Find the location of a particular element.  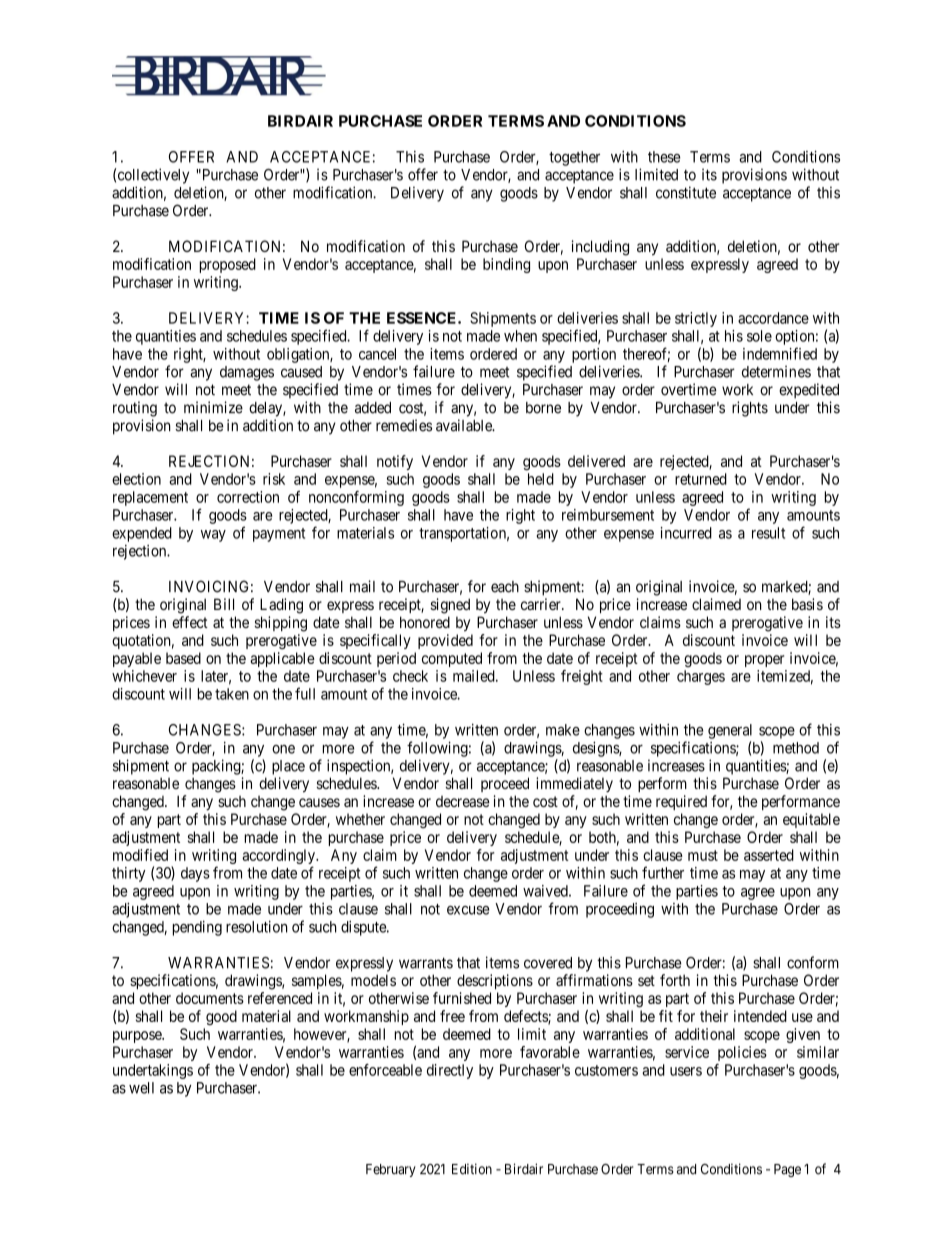

must is located at coordinates (703, 855).
